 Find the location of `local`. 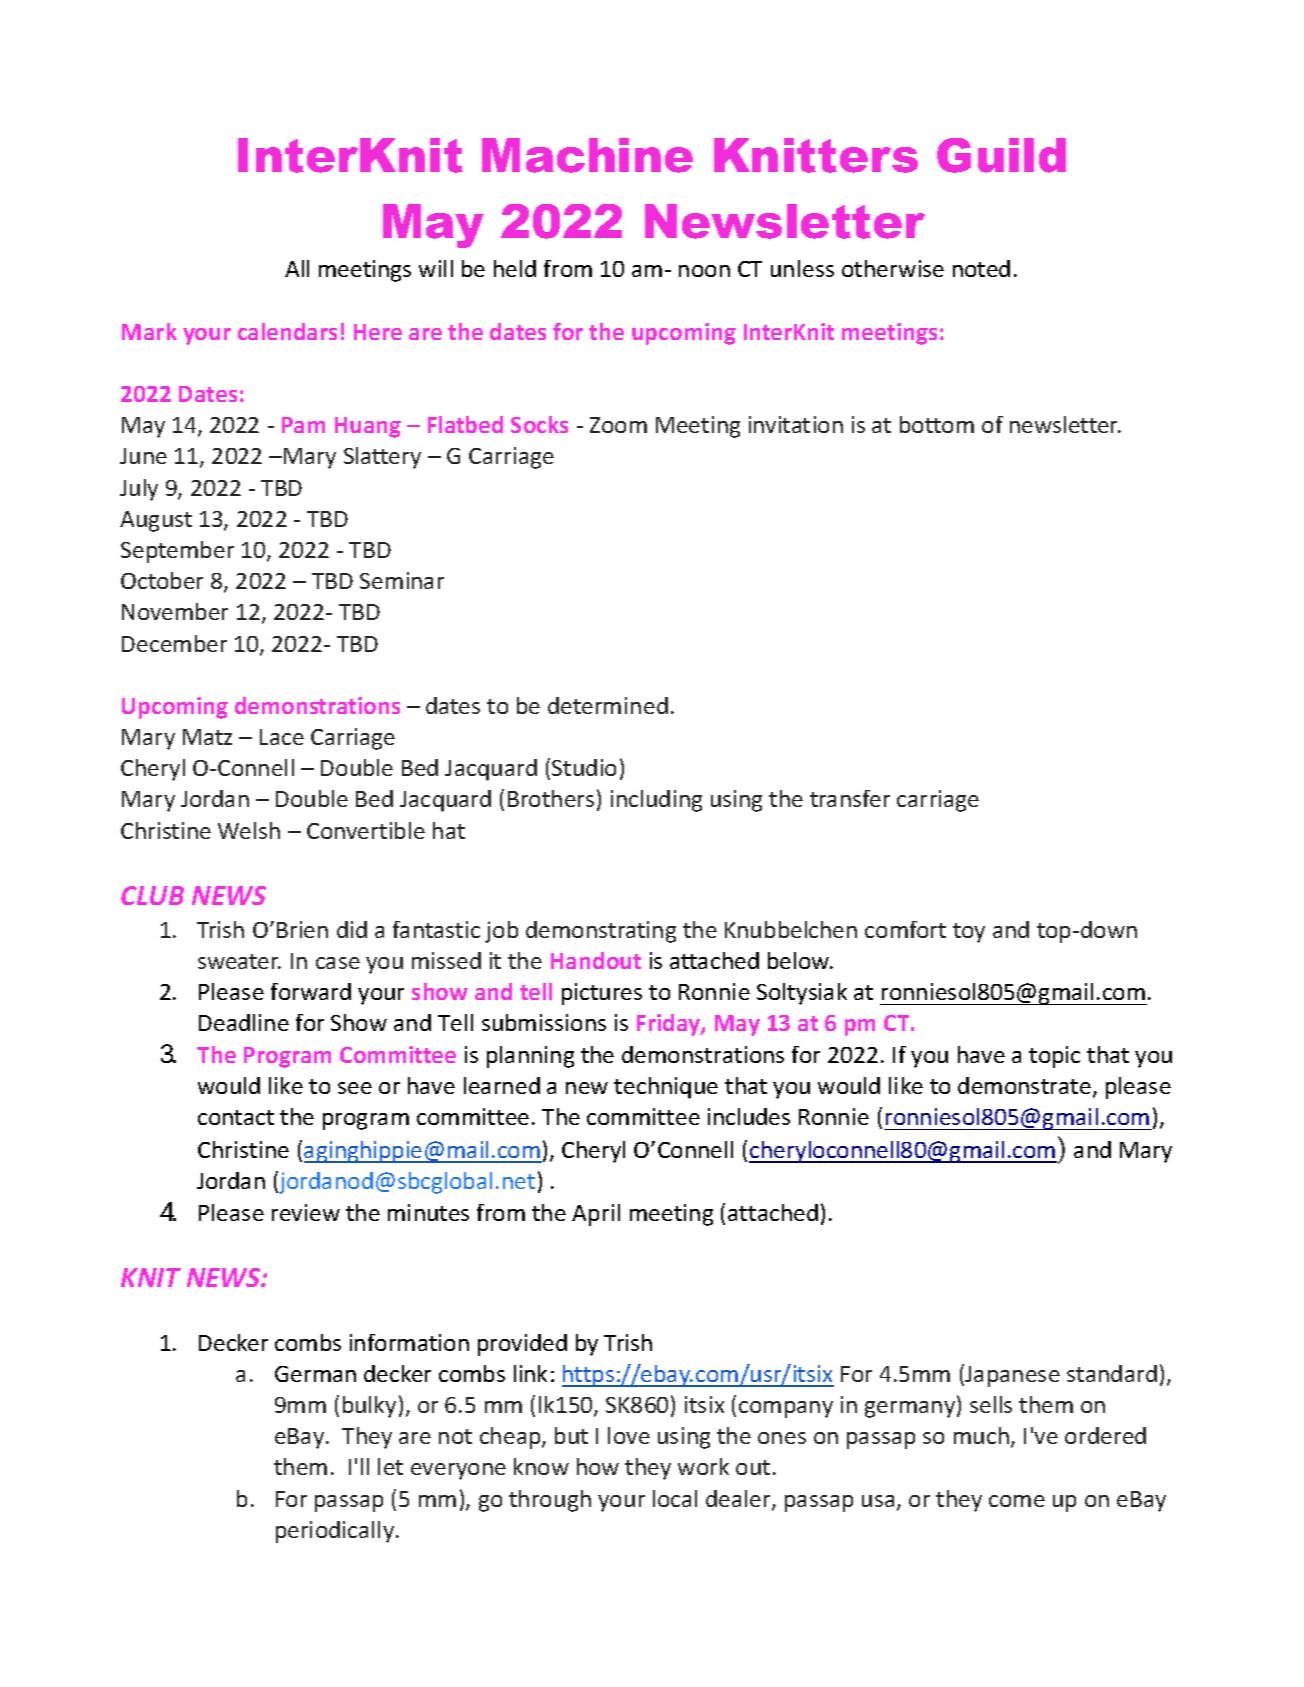

local is located at coordinates (675, 1498).
